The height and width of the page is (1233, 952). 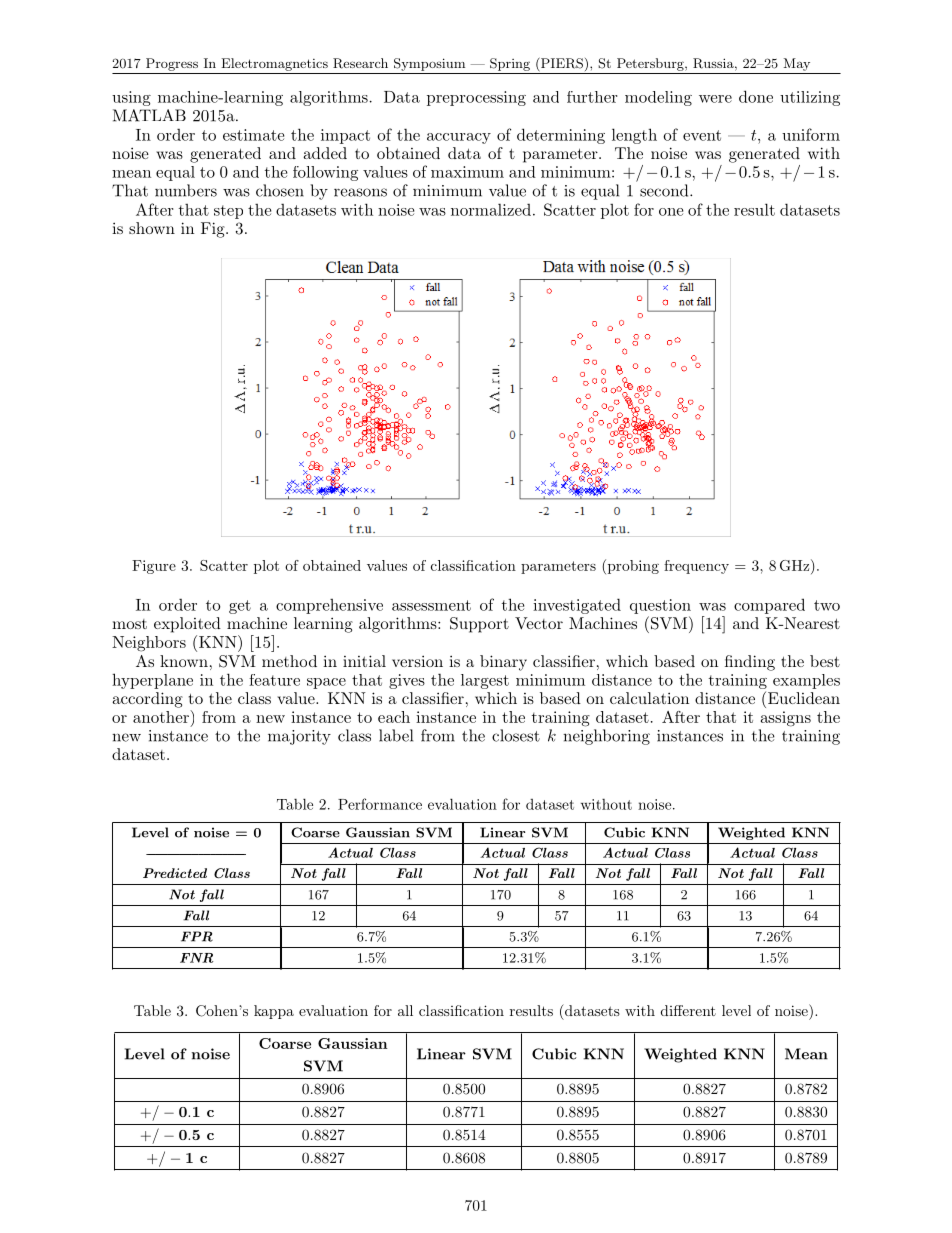 I want to click on Figure, so click(x=154, y=567).
